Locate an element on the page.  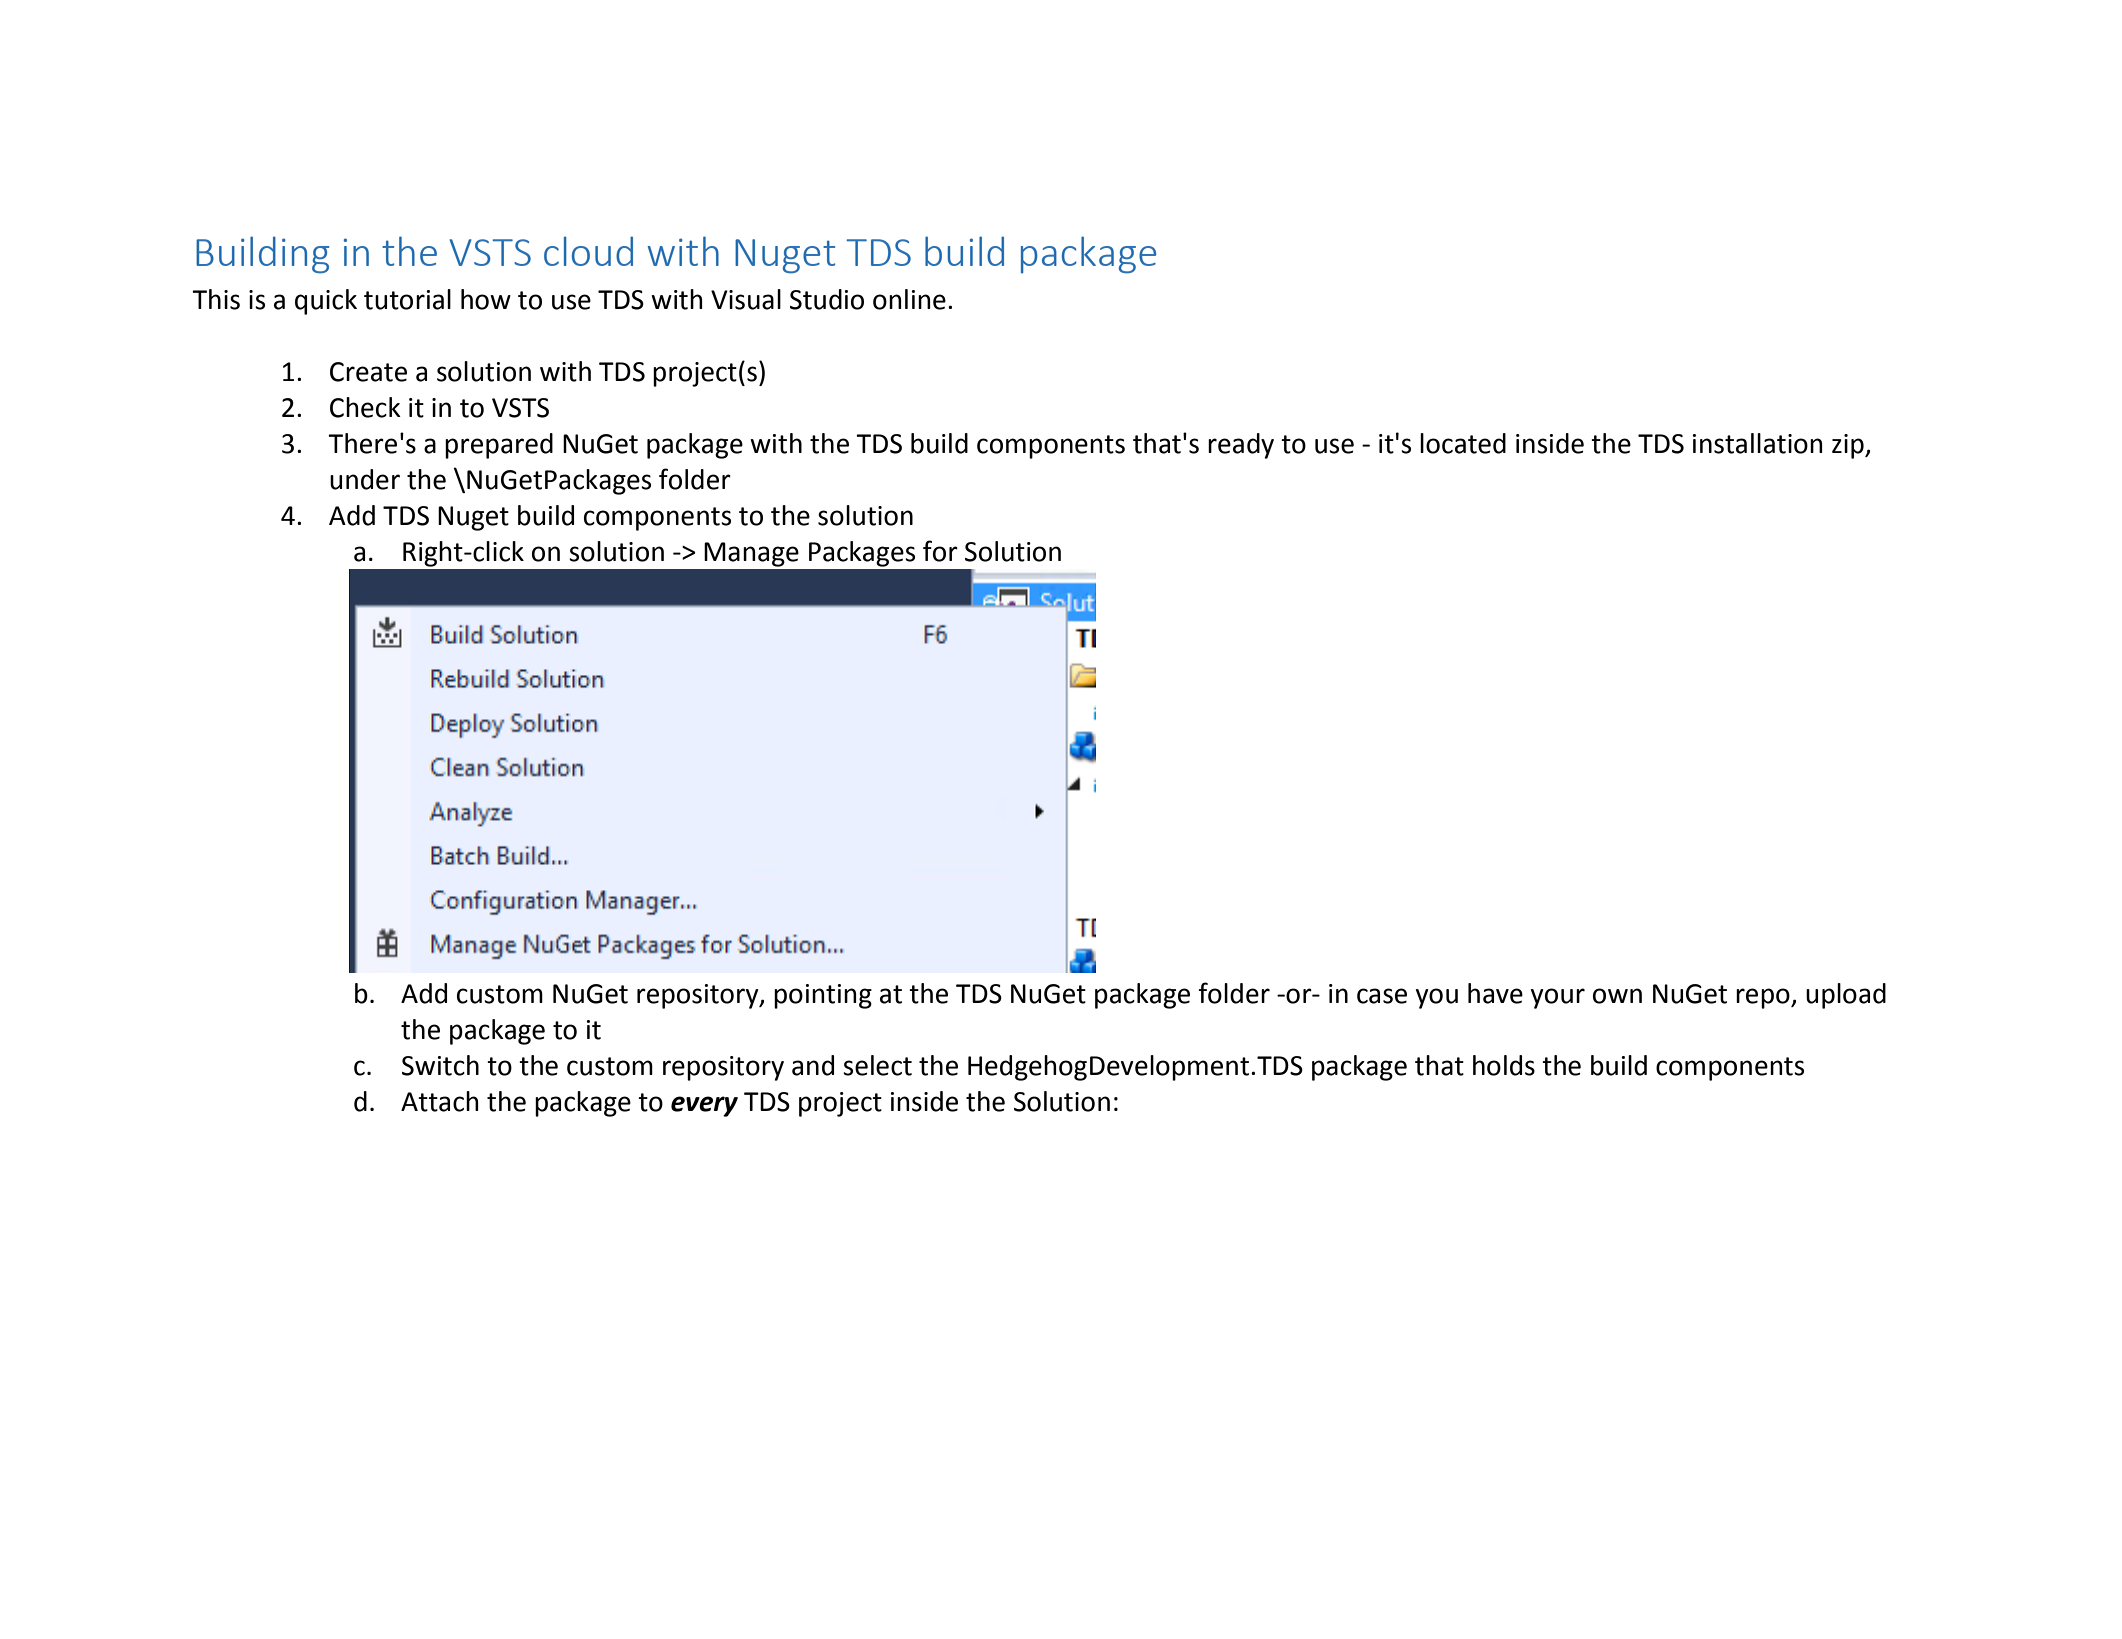
Switch is located at coordinates (440, 1065).
